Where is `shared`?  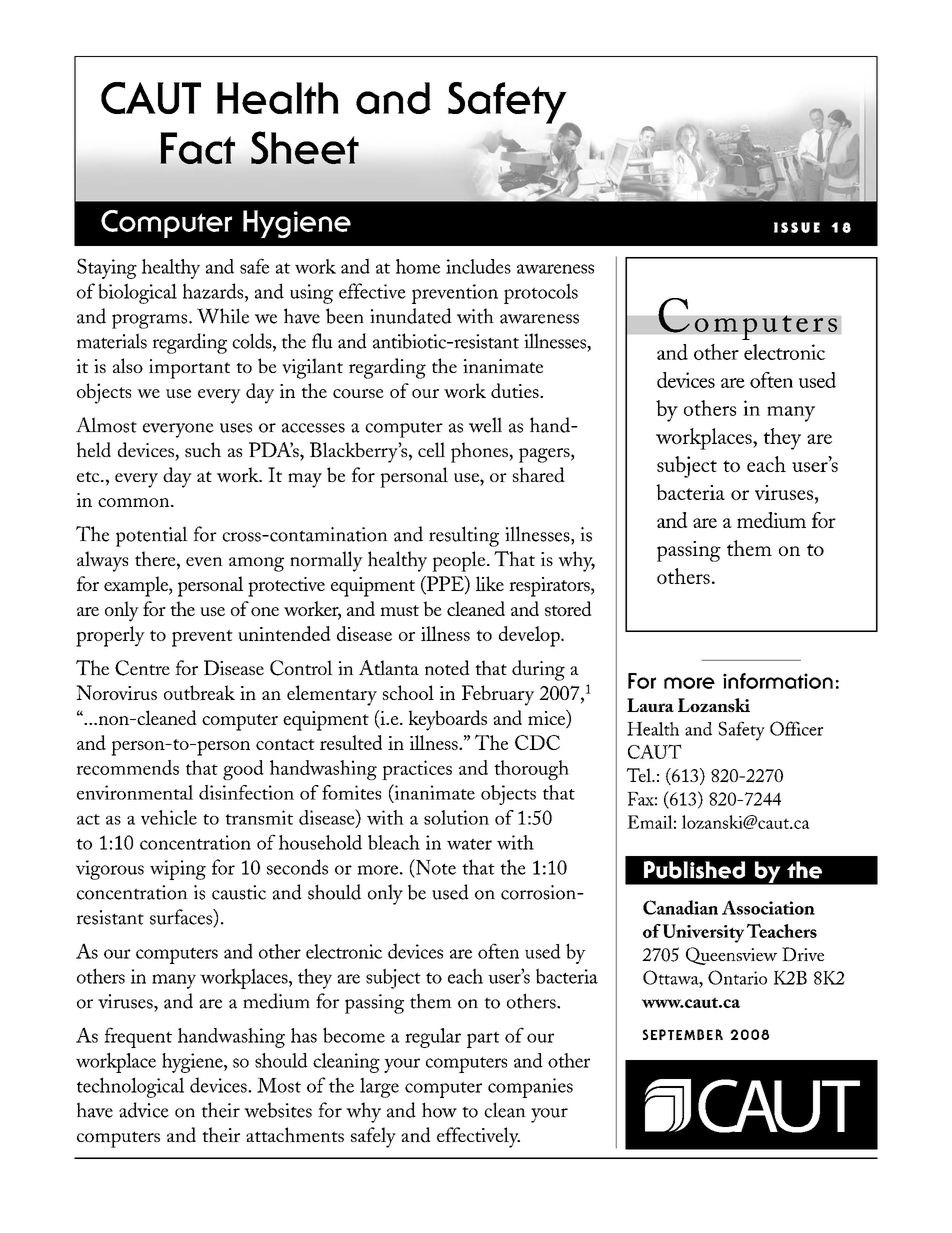
shared is located at coordinates (539, 475).
